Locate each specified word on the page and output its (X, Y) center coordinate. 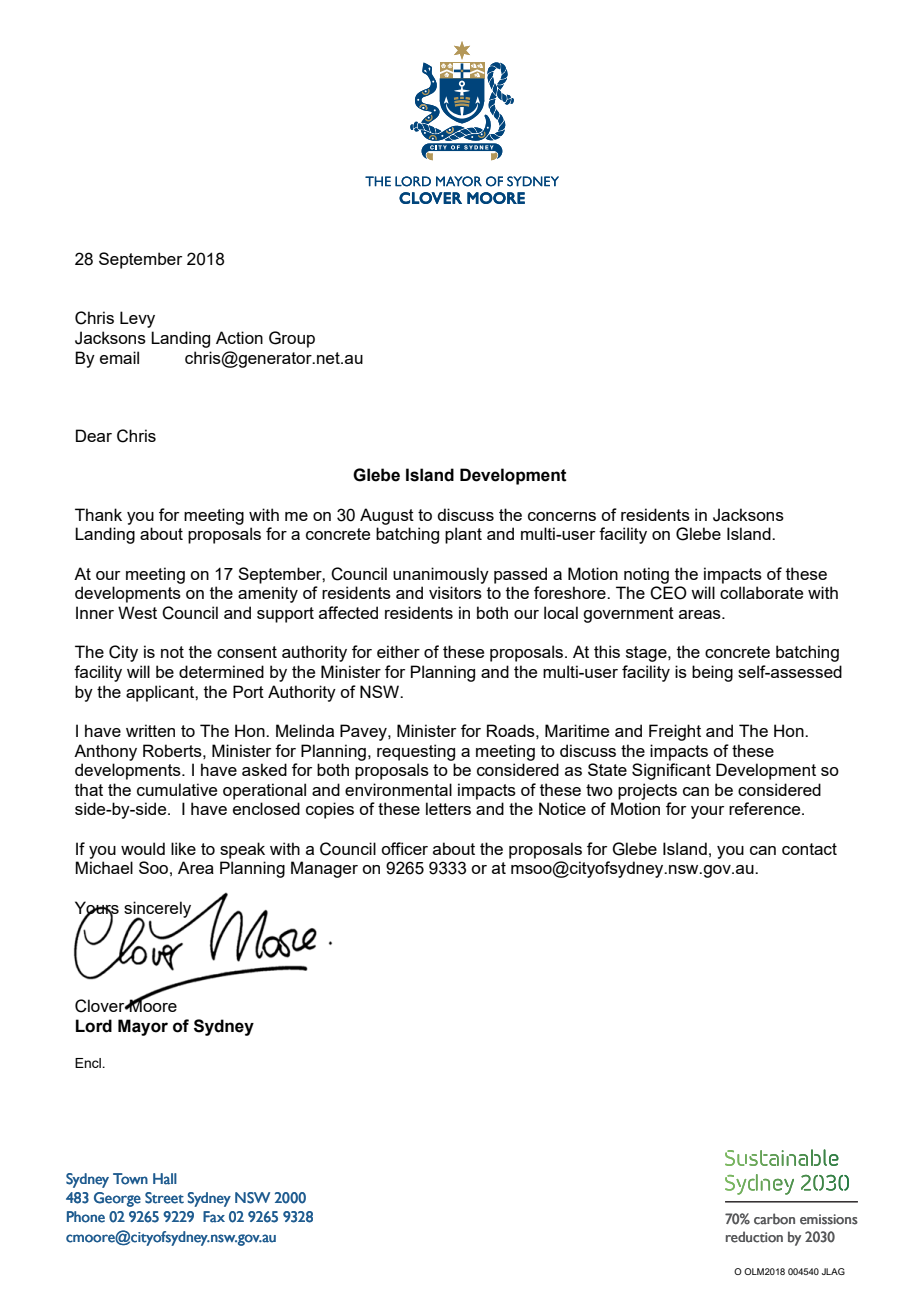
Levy (137, 319)
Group (292, 339)
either (398, 651)
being (712, 673)
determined (221, 671)
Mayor (143, 1027)
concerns (562, 516)
